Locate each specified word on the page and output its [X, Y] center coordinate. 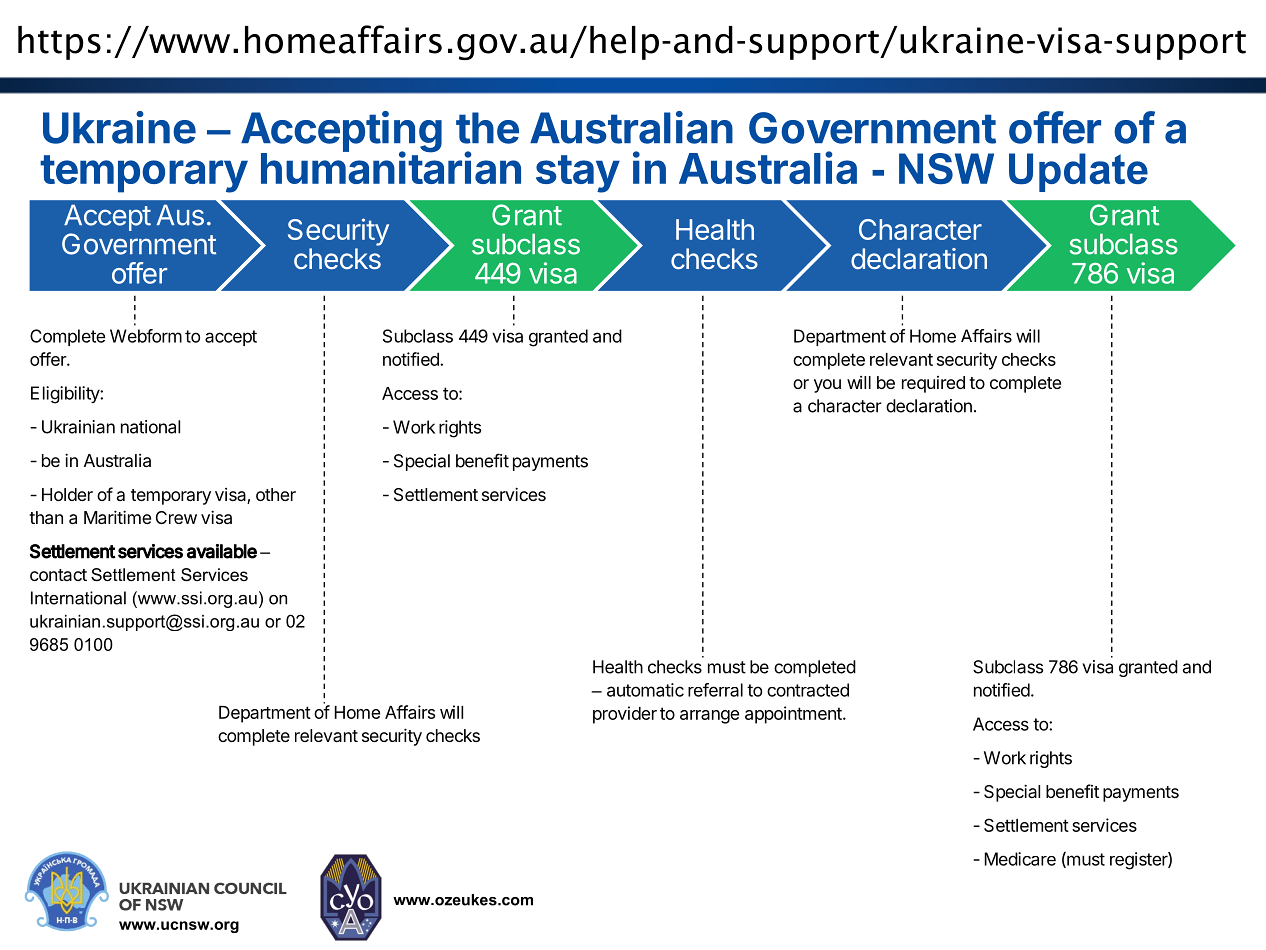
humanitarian [391, 167]
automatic [645, 690]
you [827, 386]
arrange [709, 717]
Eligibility [66, 395]
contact [58, 575]
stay [578, 174]
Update [1078, 172]
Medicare [1020, 859]
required [933, 384]
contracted [808, 690]
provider [625, 715]
